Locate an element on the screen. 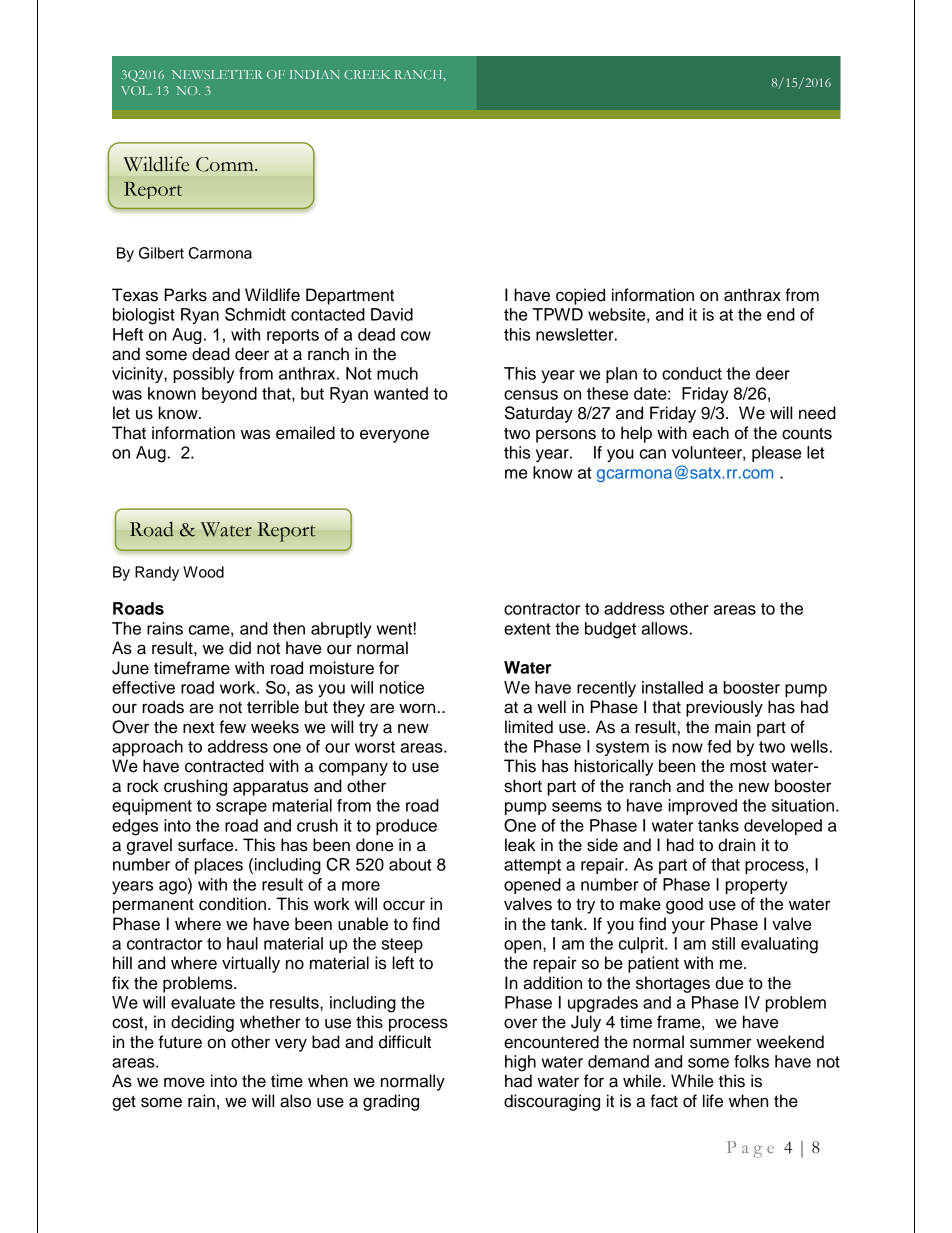 Image resolution: width=952 pixels, height=1233 pixels. Comm is located at coordinates (226, 164).
